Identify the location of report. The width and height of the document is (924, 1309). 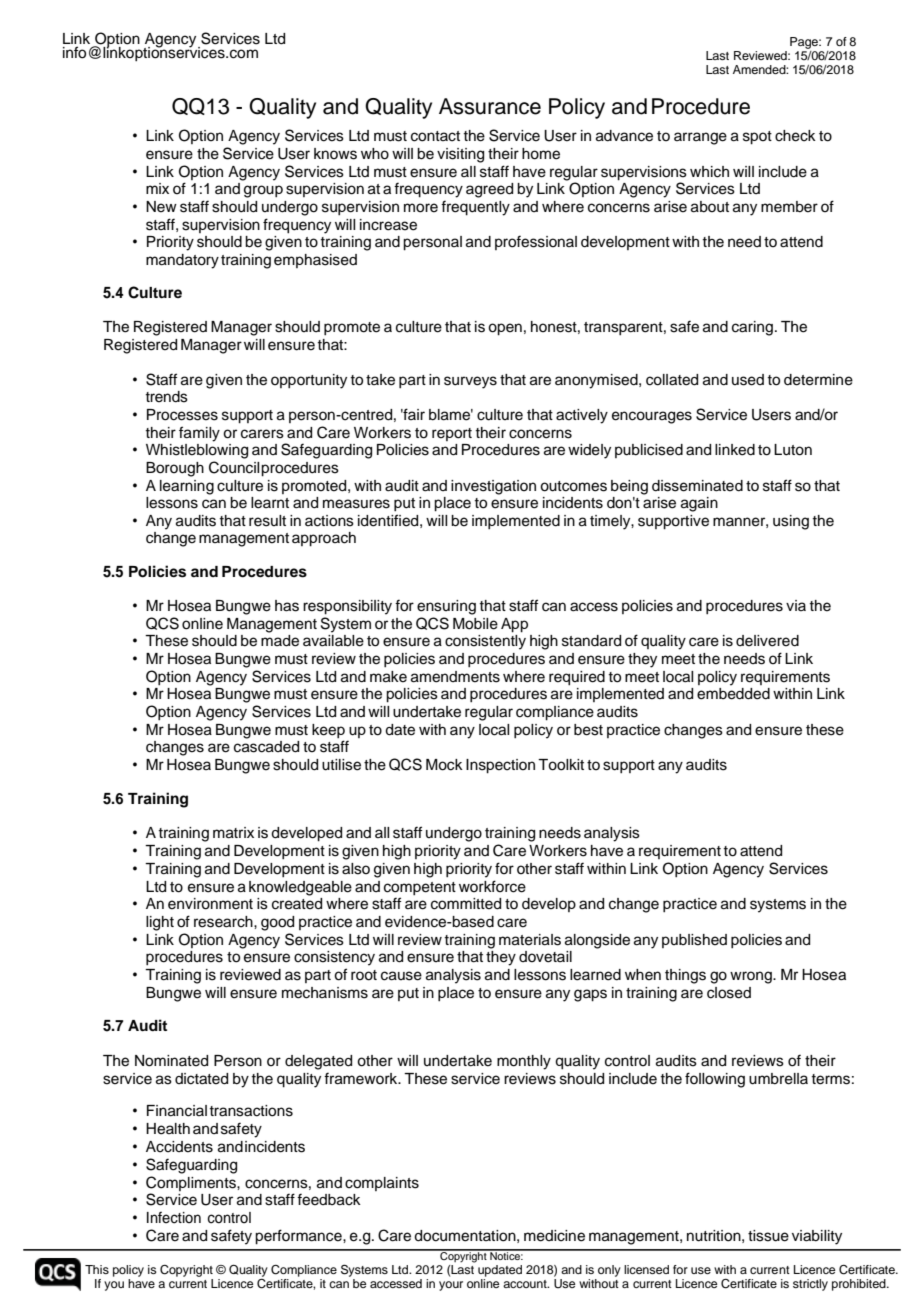
(452, 434).
